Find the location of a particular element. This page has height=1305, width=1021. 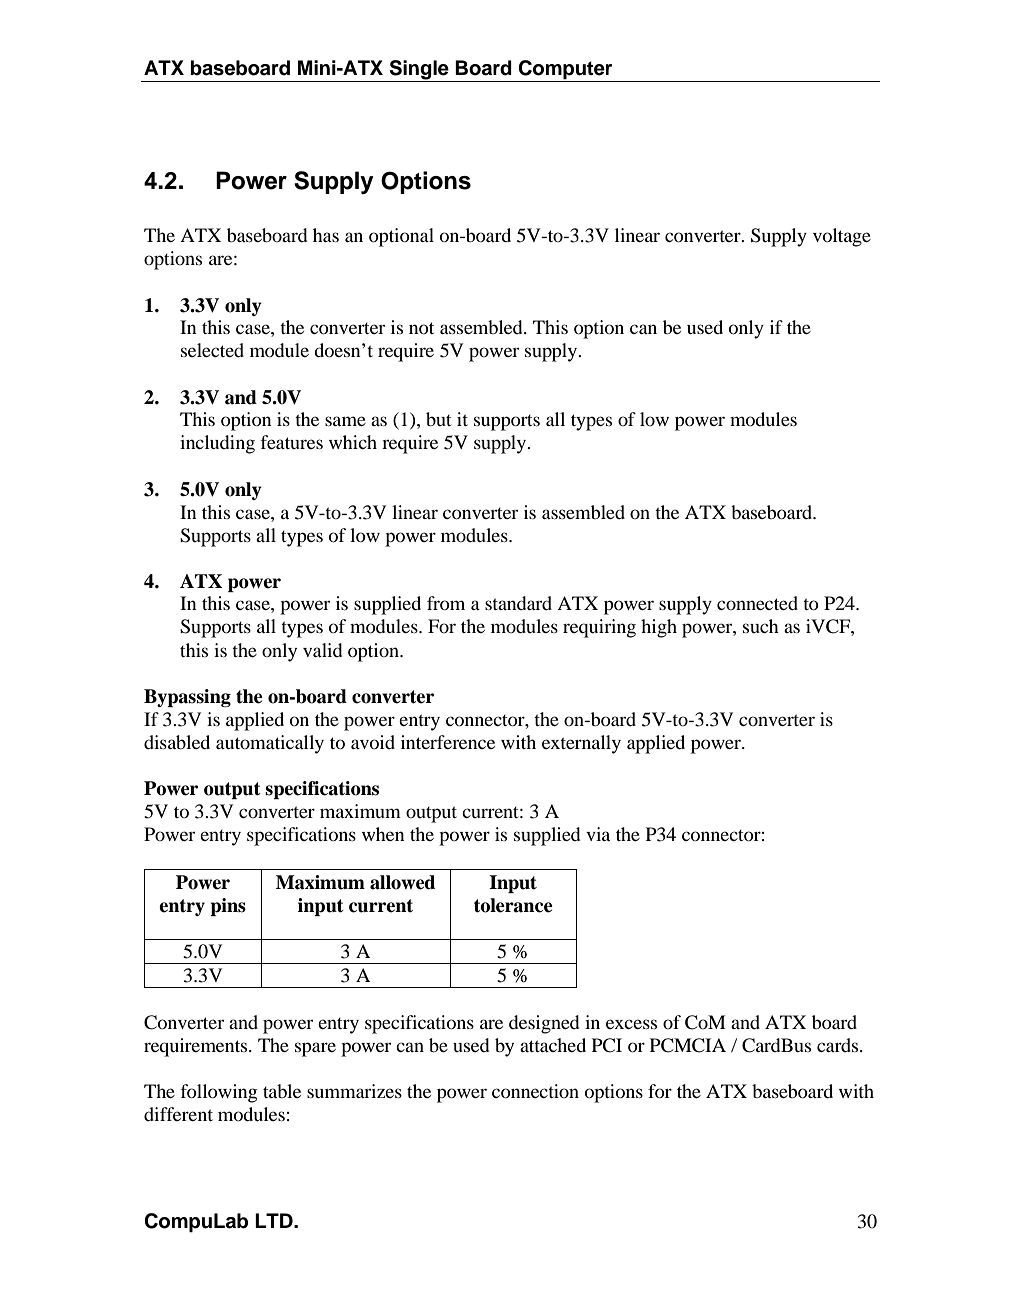

table is located at coordinates (282, 1091).
